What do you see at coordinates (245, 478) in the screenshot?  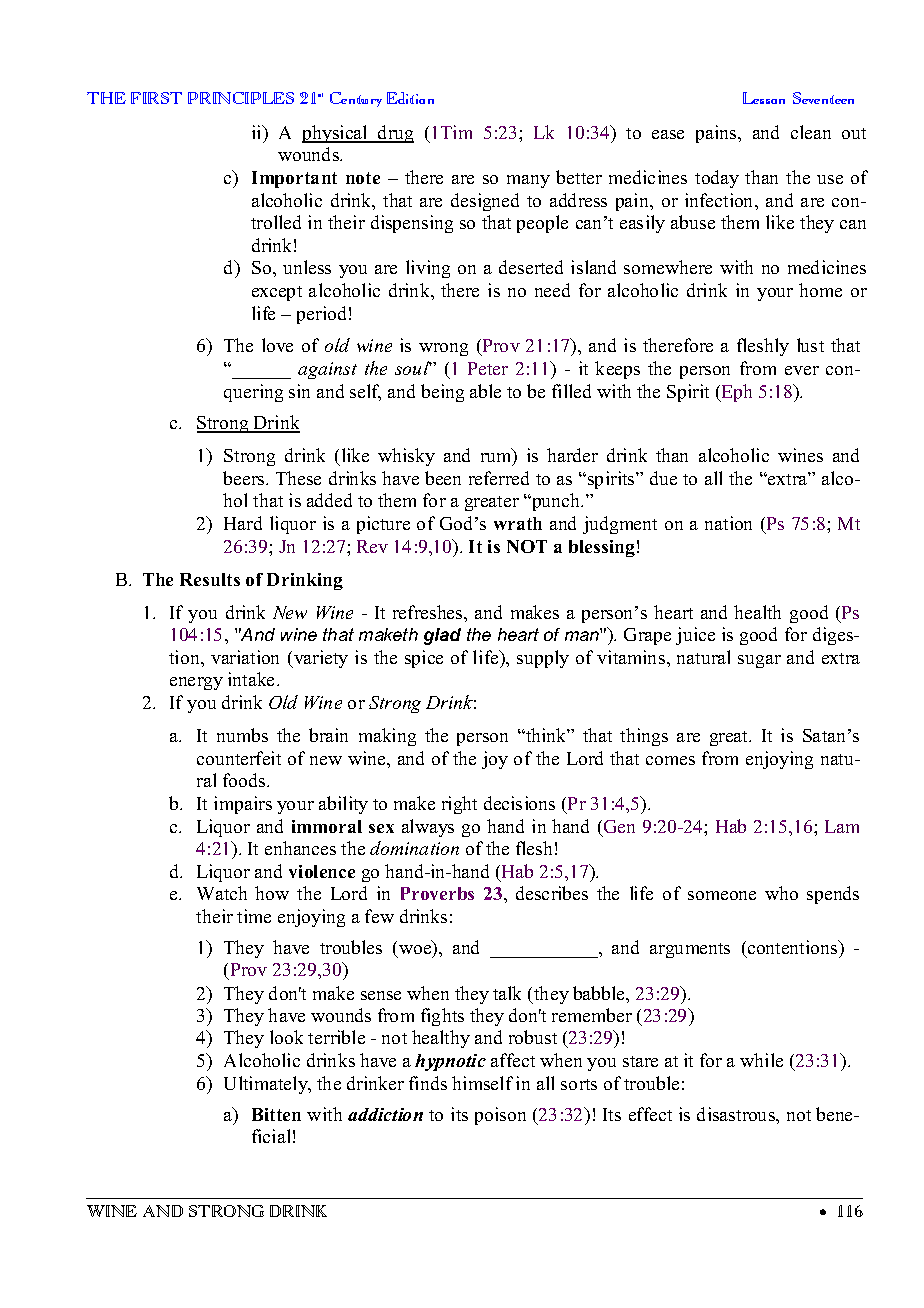 I see `beers` at bounding box center [245, 478].
